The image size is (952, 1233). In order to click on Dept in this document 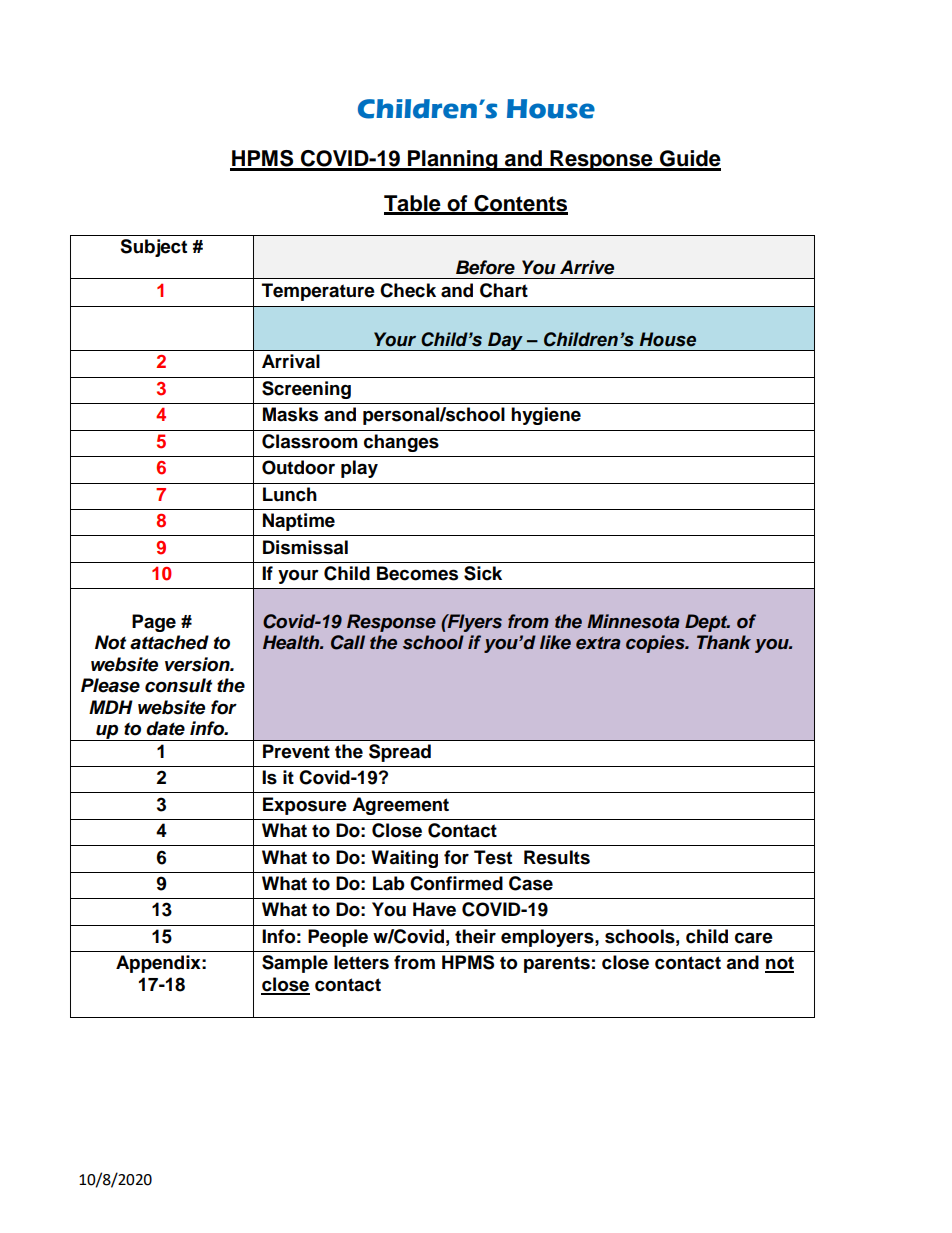, I will do `click(707, 623)`.
